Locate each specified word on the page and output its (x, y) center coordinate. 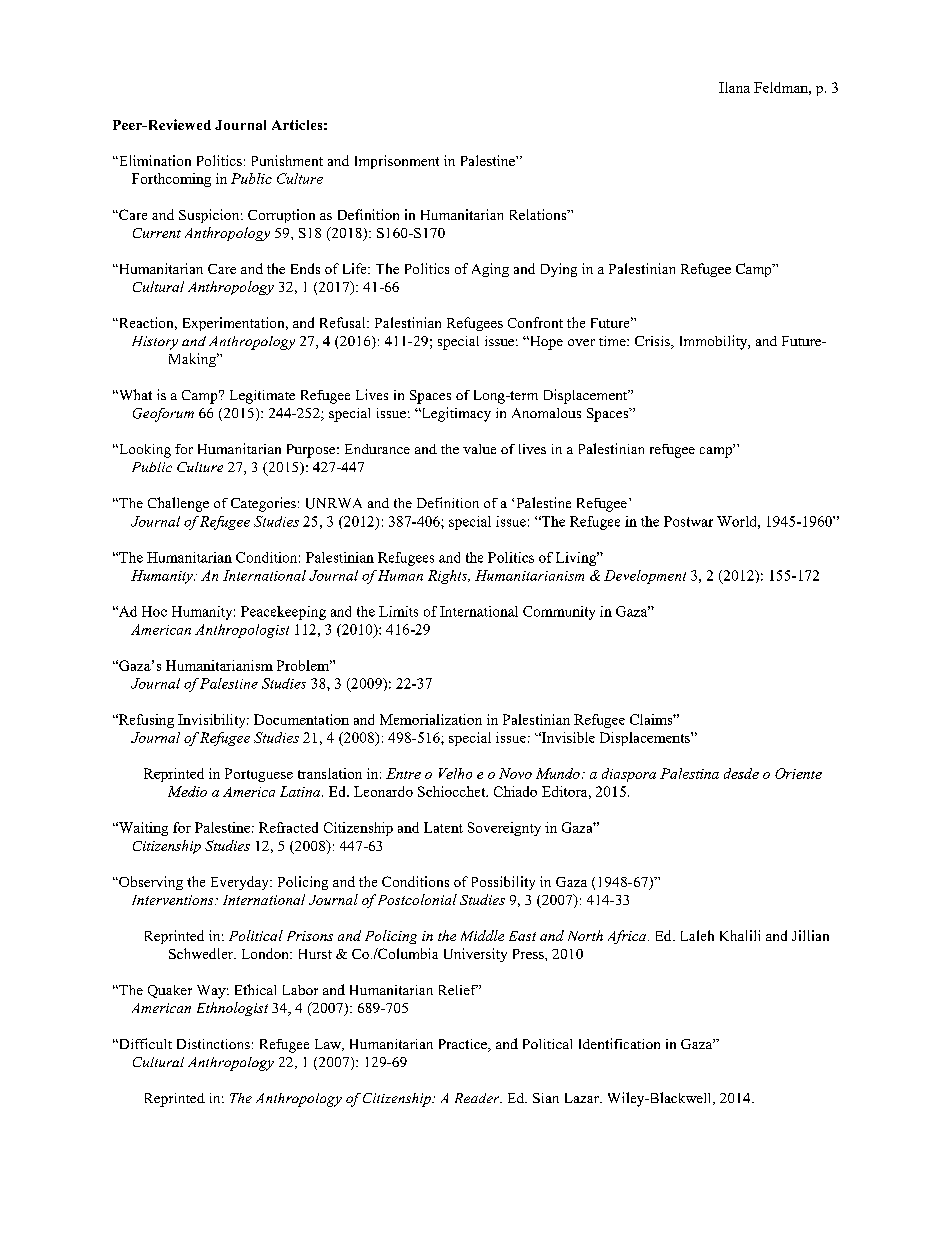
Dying (559, 270)
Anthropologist (242, 631)
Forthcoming (171, 180)
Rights (449, 577)
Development (645, 577)
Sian (546, 1098)
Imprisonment (397, 162)
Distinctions (213, 1044)
